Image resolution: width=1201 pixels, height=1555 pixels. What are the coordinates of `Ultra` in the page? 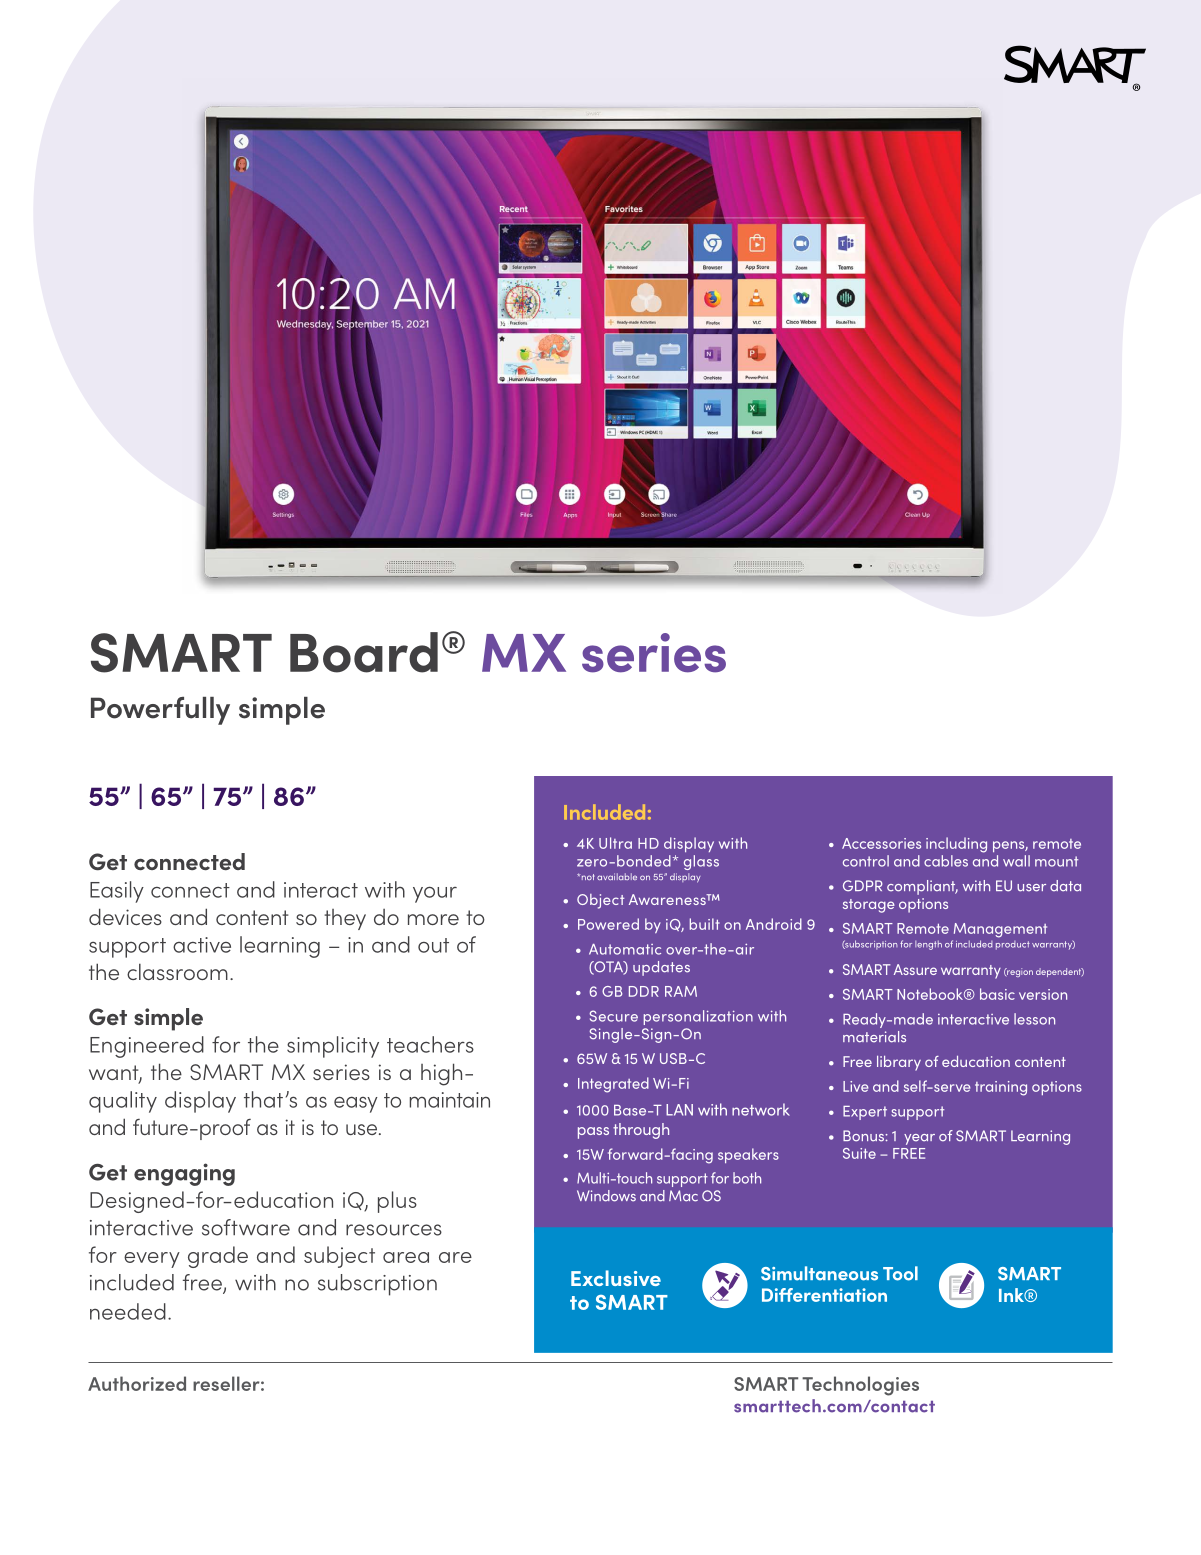 It's located at (615, 843).
